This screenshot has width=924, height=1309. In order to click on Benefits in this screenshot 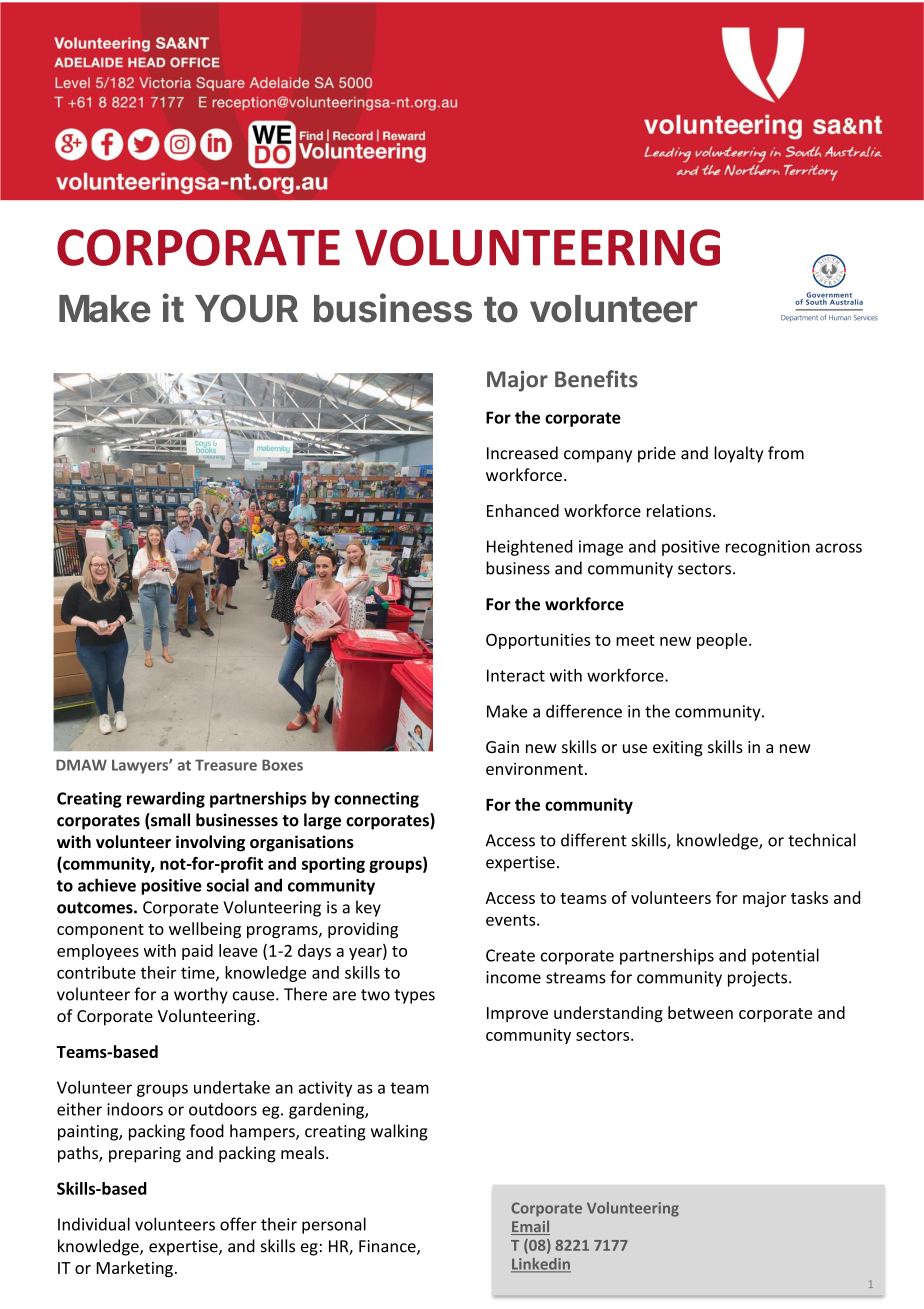, I will do `click(596, 379)`.
